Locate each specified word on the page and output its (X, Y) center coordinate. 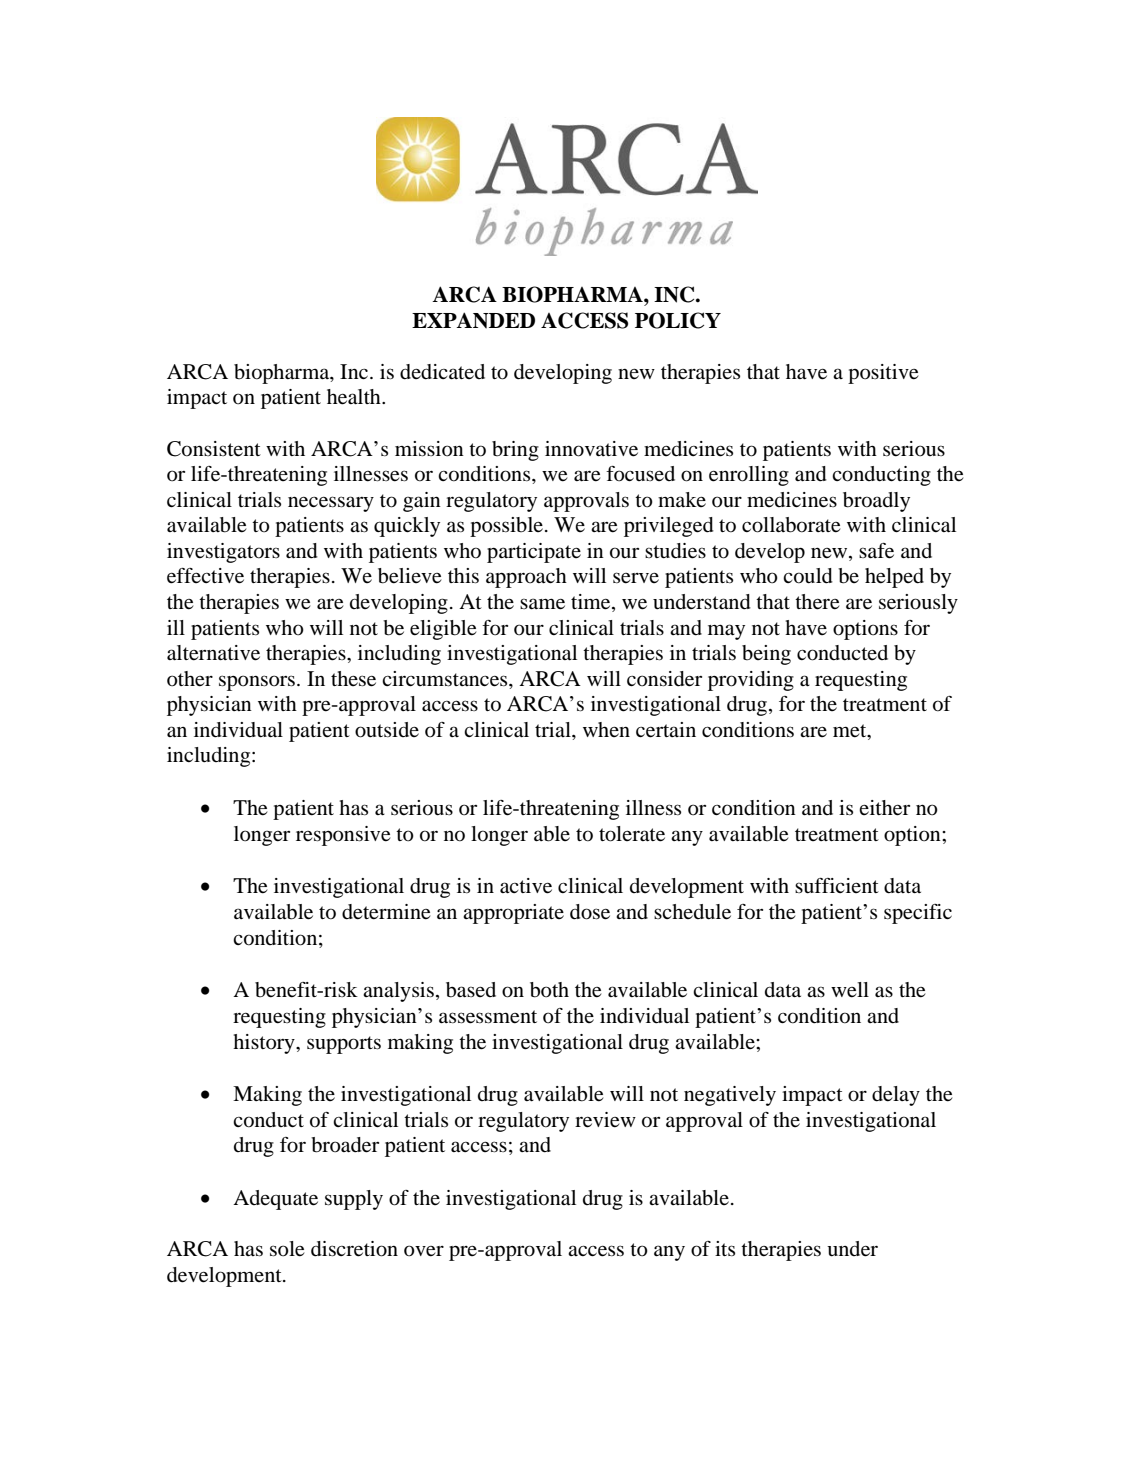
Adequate (275, 1200)
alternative (213, 653)
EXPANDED (473, 320)
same (542, 604)
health (355, 397)
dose (590, 912)
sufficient (837, 886)
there (817, 602)
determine (386, 912)
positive (883, 374)
